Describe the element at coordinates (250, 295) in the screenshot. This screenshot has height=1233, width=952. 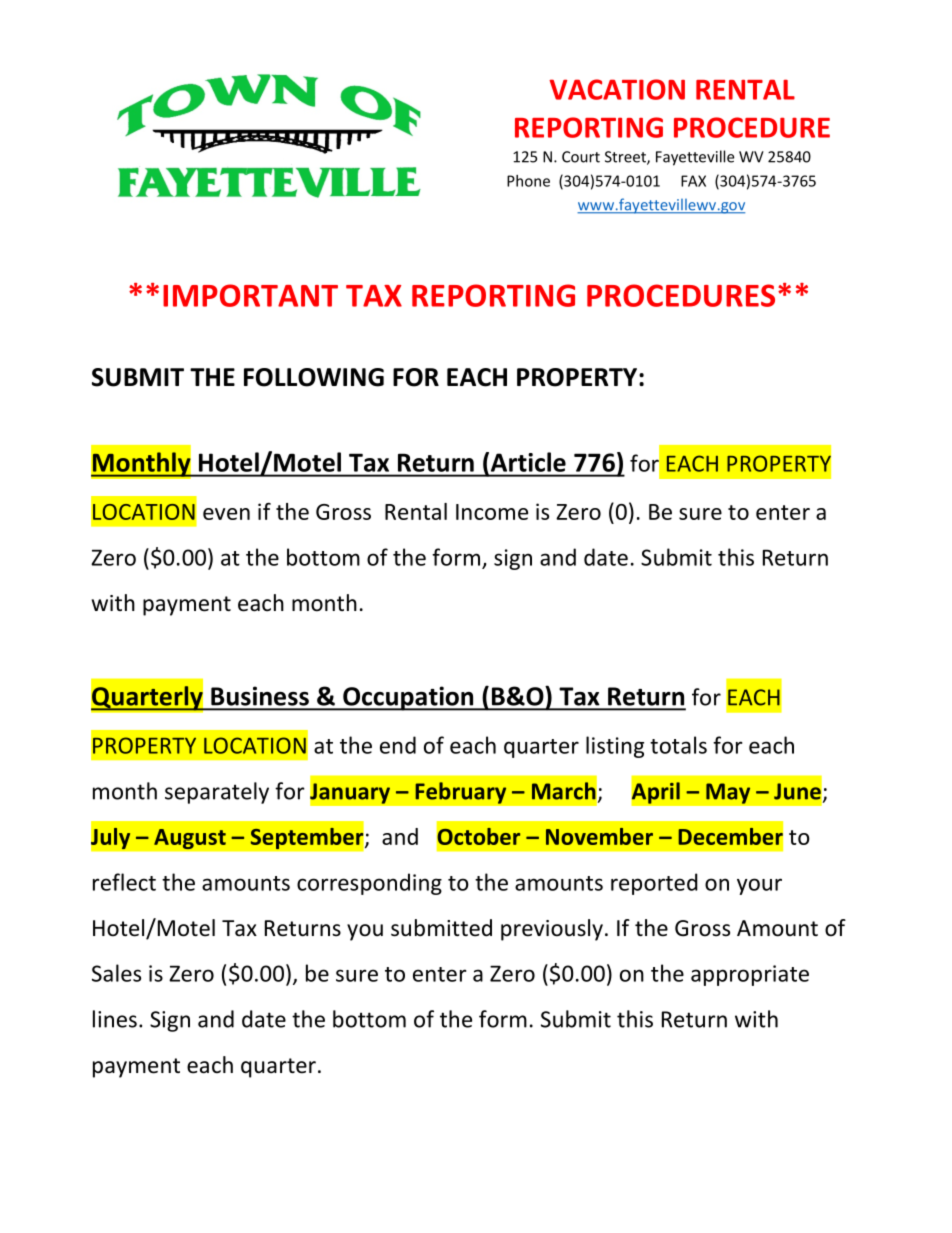
I see `IMPORTANT` at that location.
